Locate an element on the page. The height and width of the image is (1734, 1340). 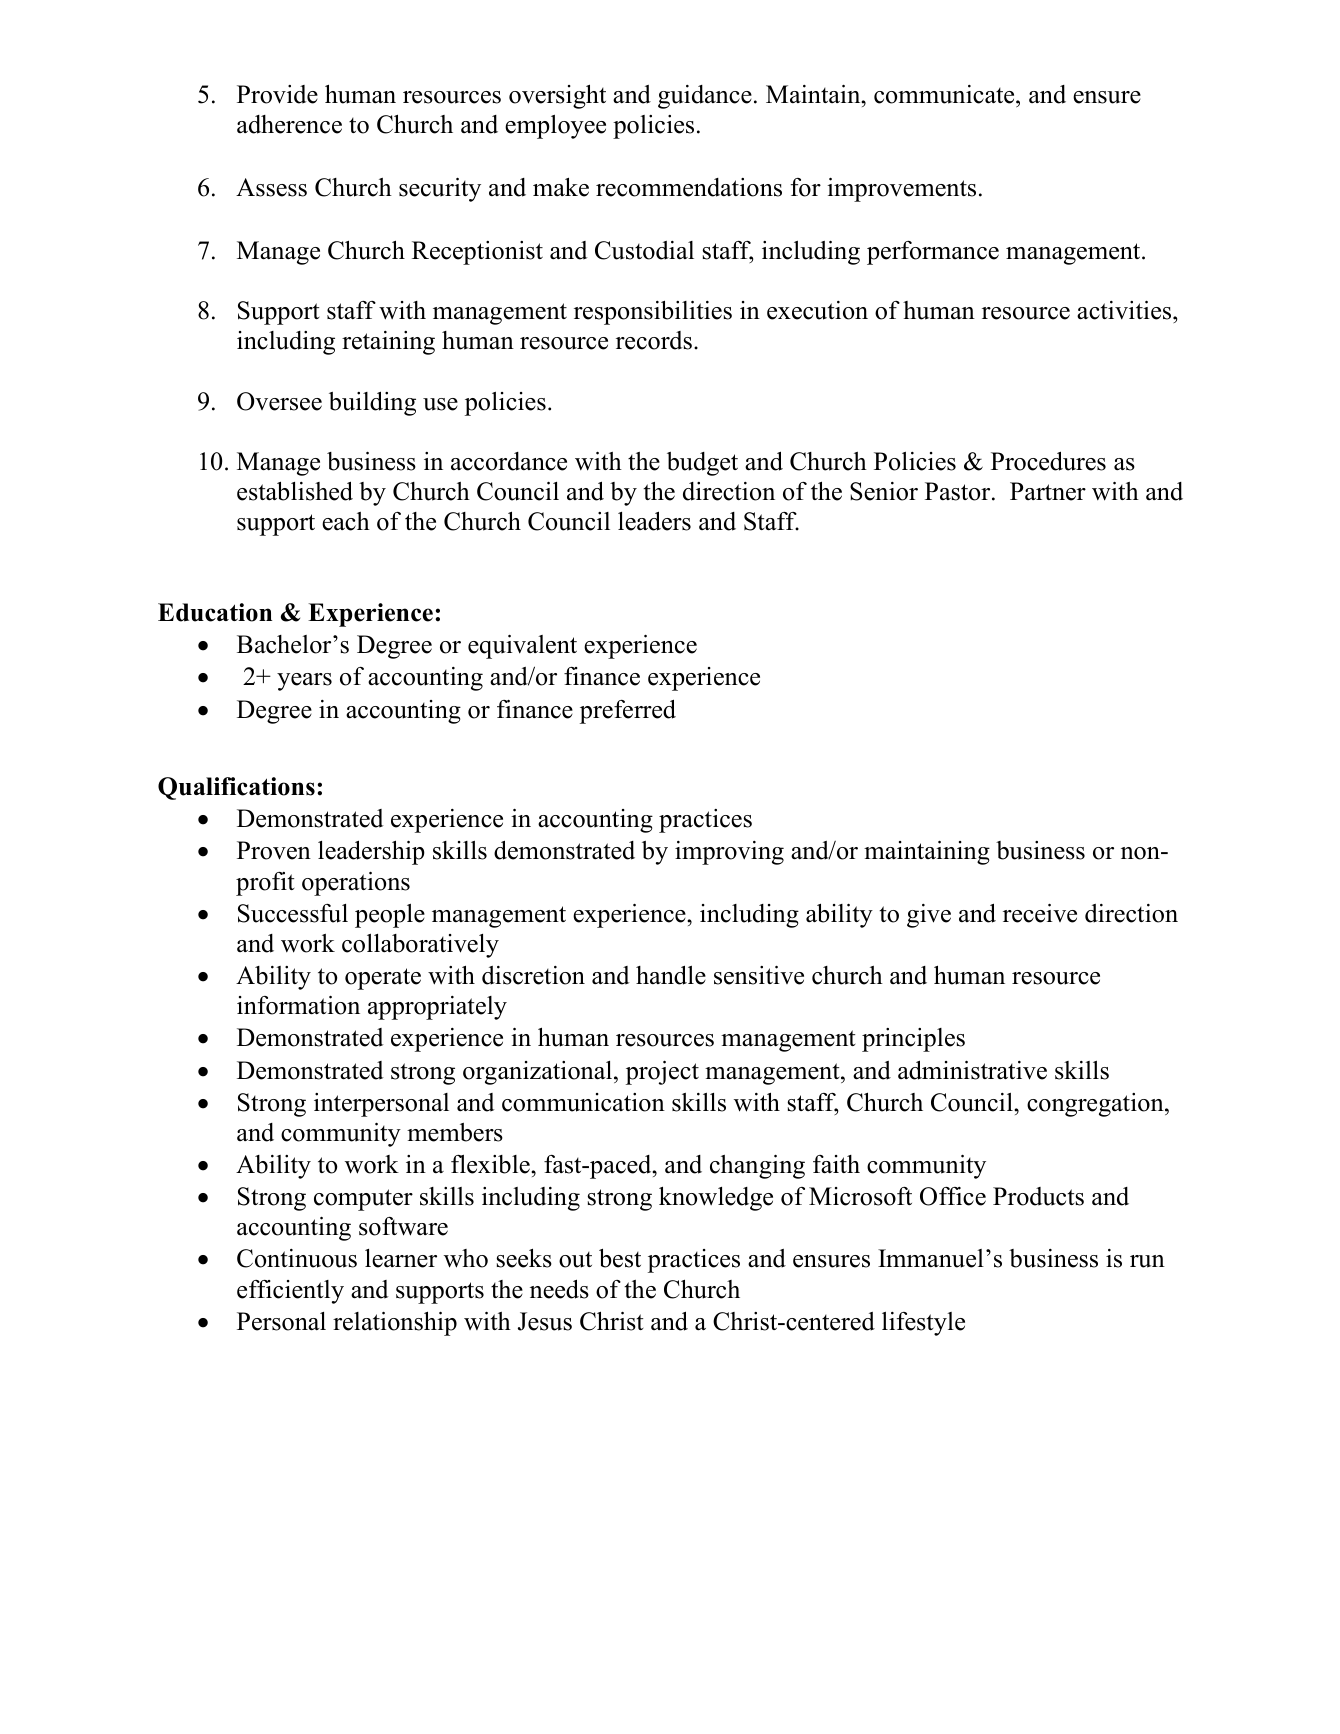
run is located at coordinates (1147, 1261).
